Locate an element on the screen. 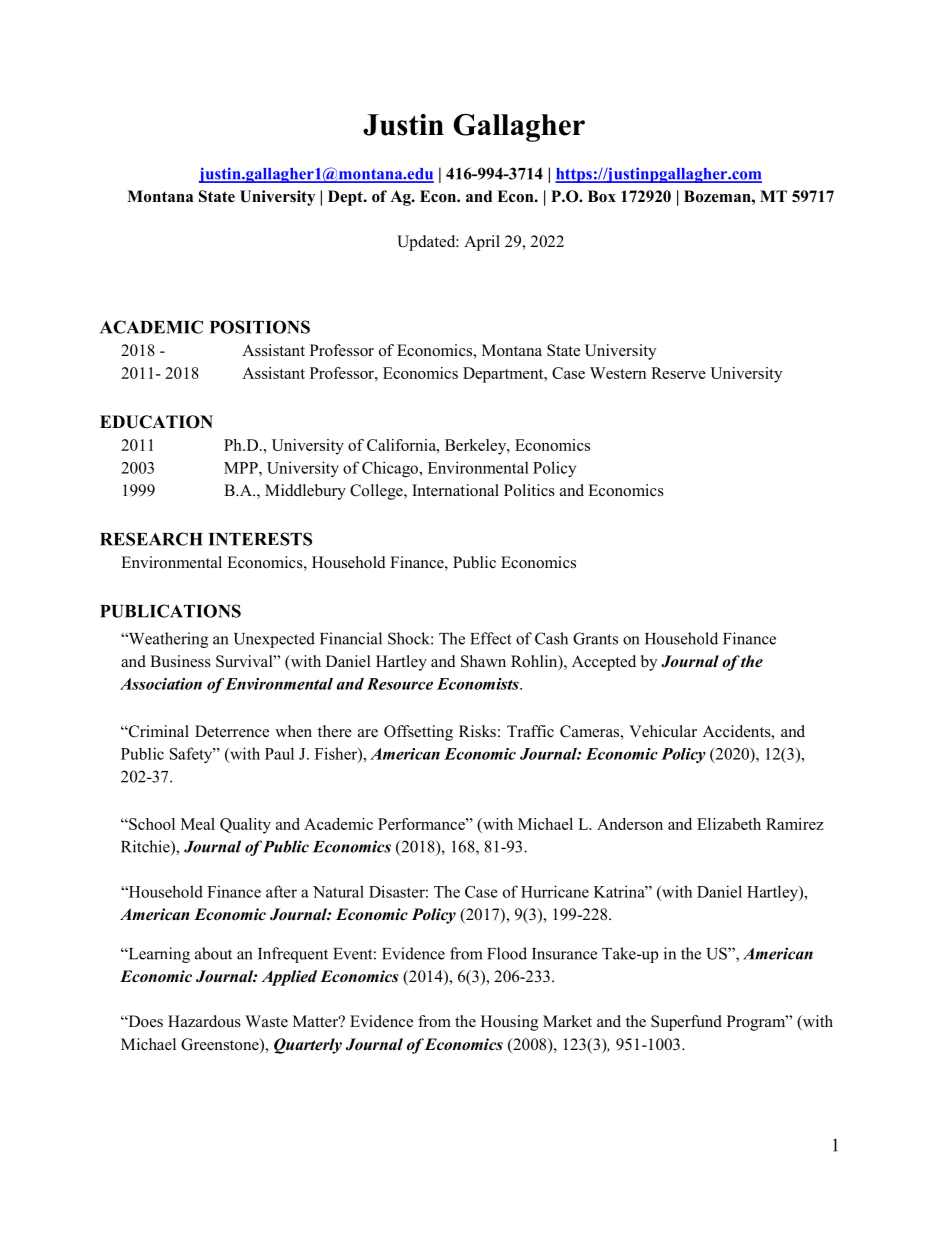 The width and height of the screenshot is (952, 1233). Risks is located at coordinates (477, 731).
